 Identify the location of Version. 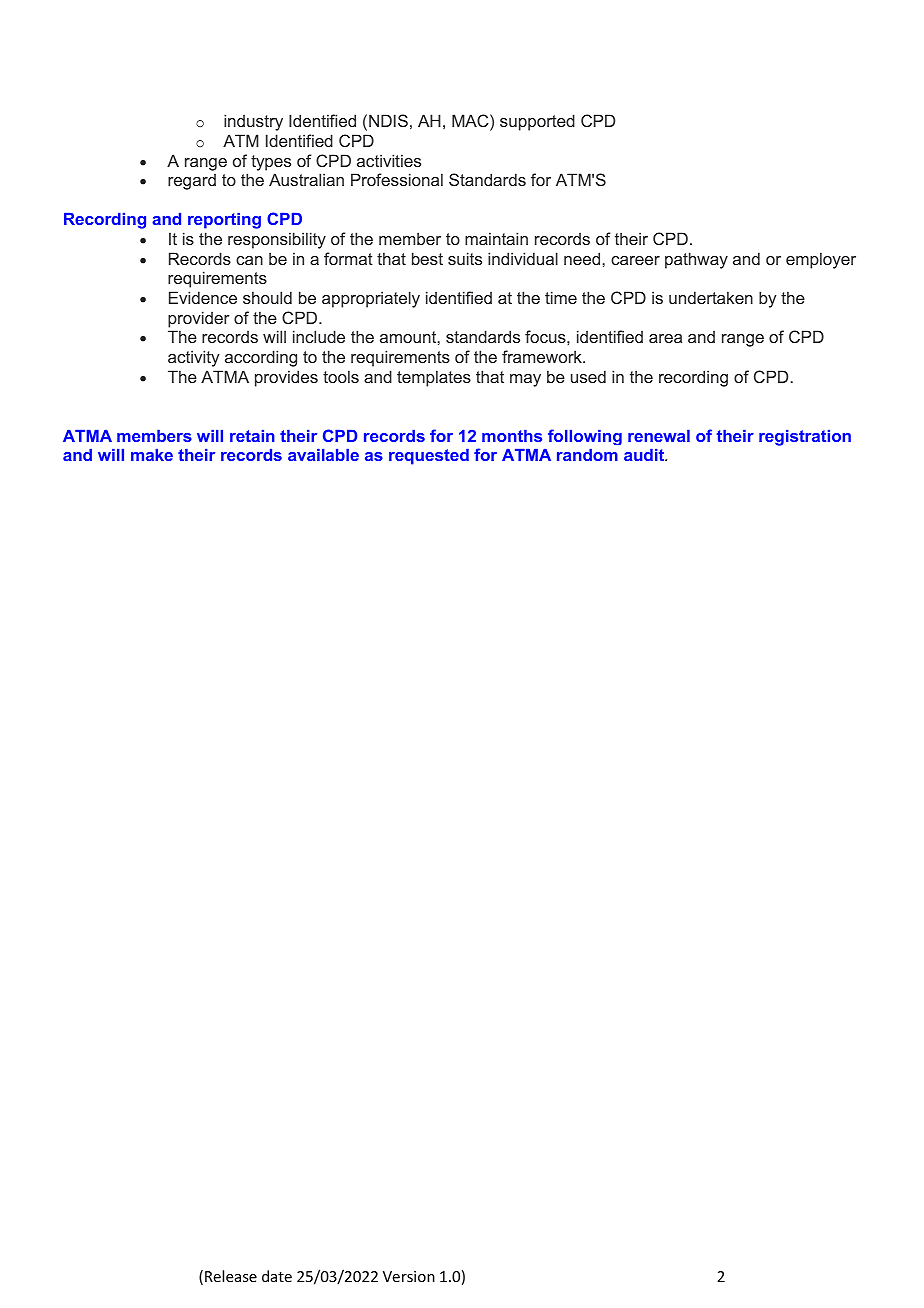
(409, 1276).
